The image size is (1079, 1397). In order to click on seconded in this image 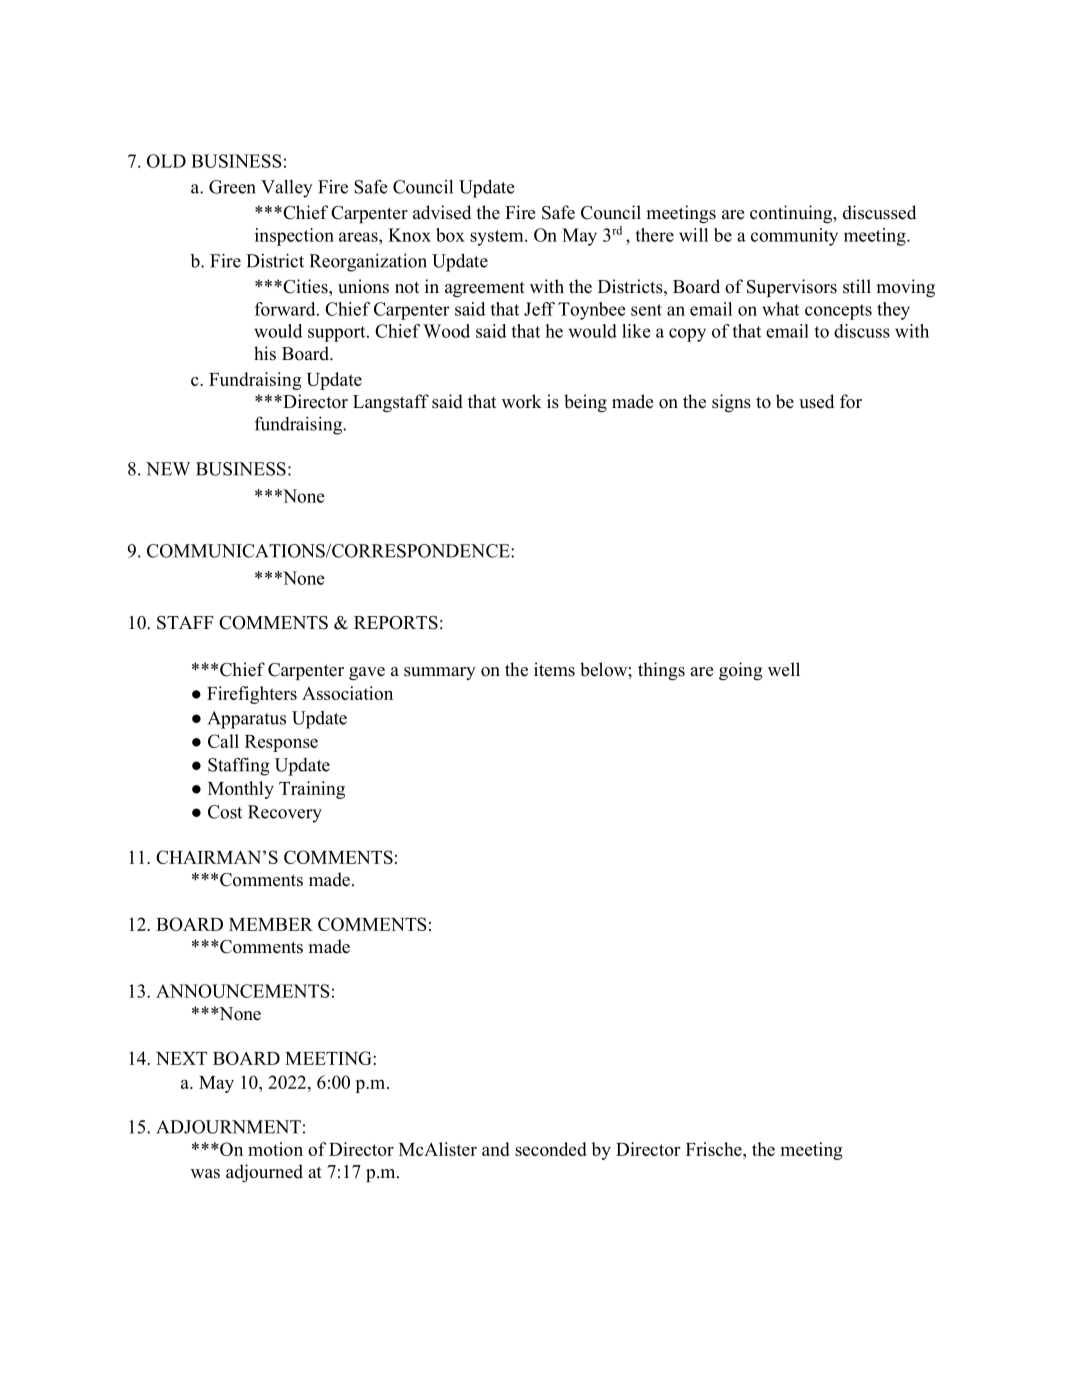, I will do `click(551, 1149)`.
